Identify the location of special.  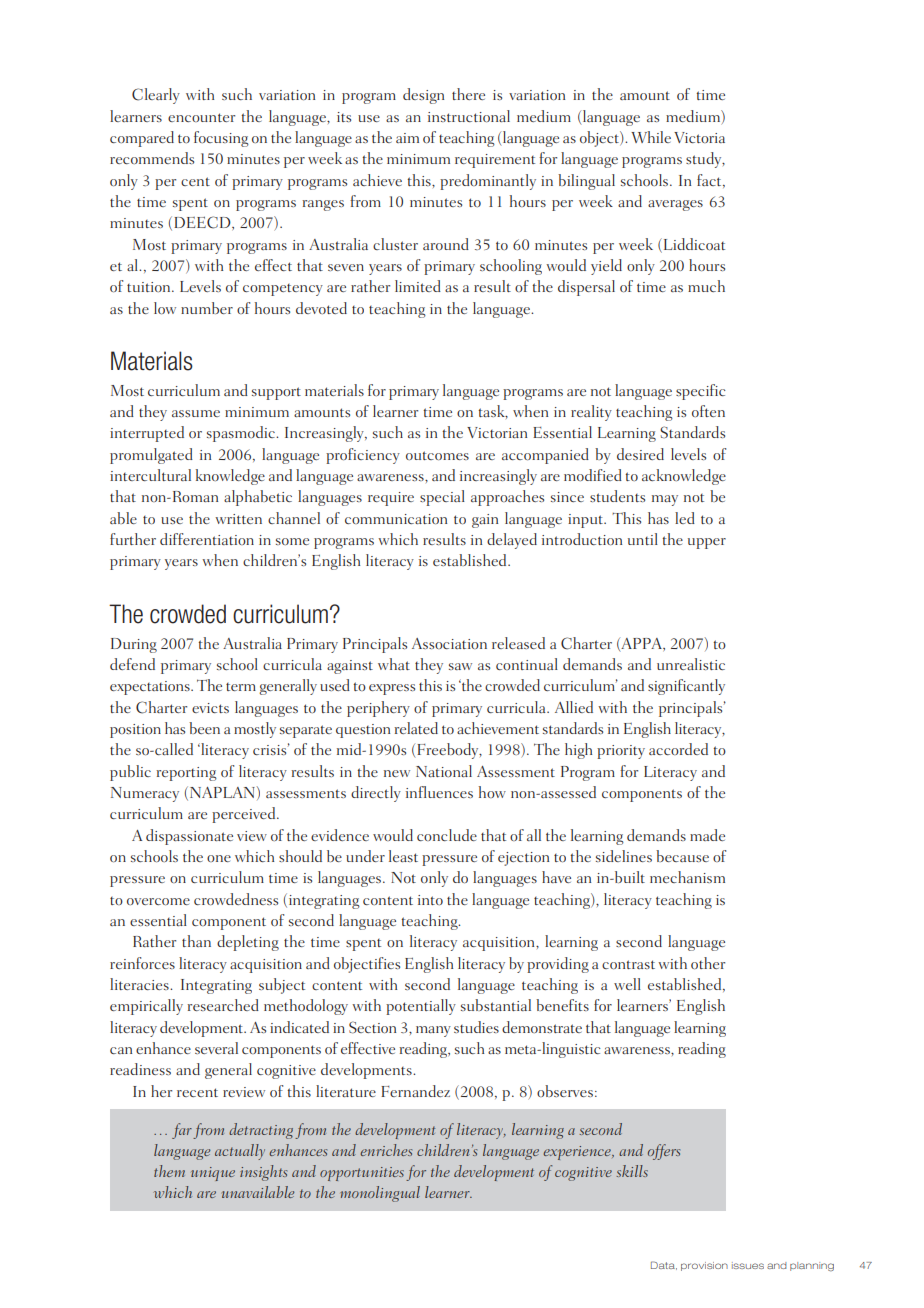
(442, 498).
